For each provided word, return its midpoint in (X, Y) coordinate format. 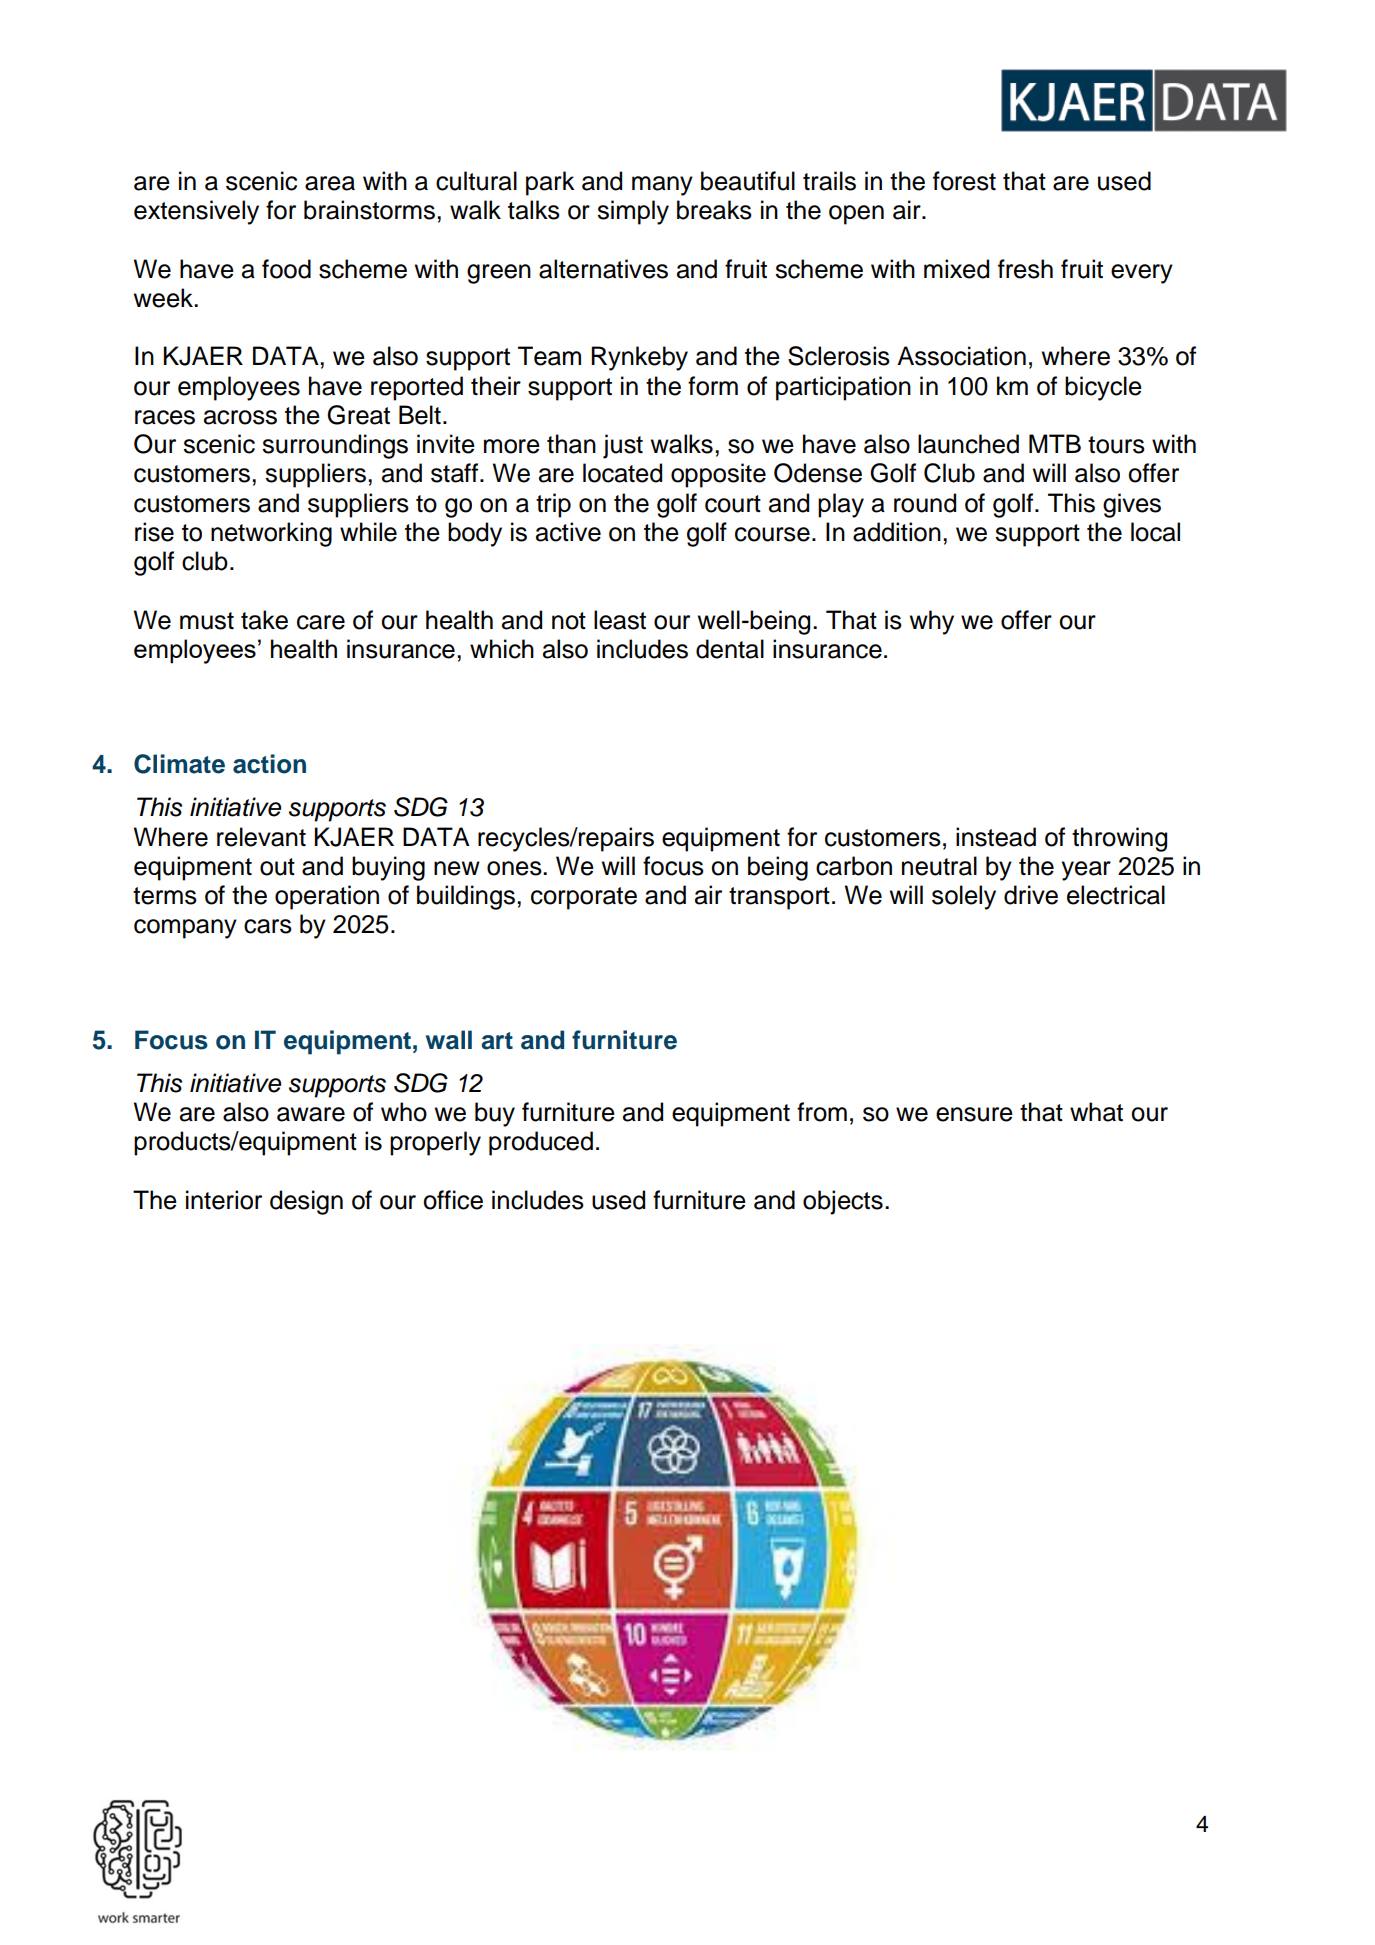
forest (964, 181)
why (932, 622)
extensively (196, 212)
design (306, 1202)
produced (541, 1143)
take (264, 620)
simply (633, 212)
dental (730, 649)
